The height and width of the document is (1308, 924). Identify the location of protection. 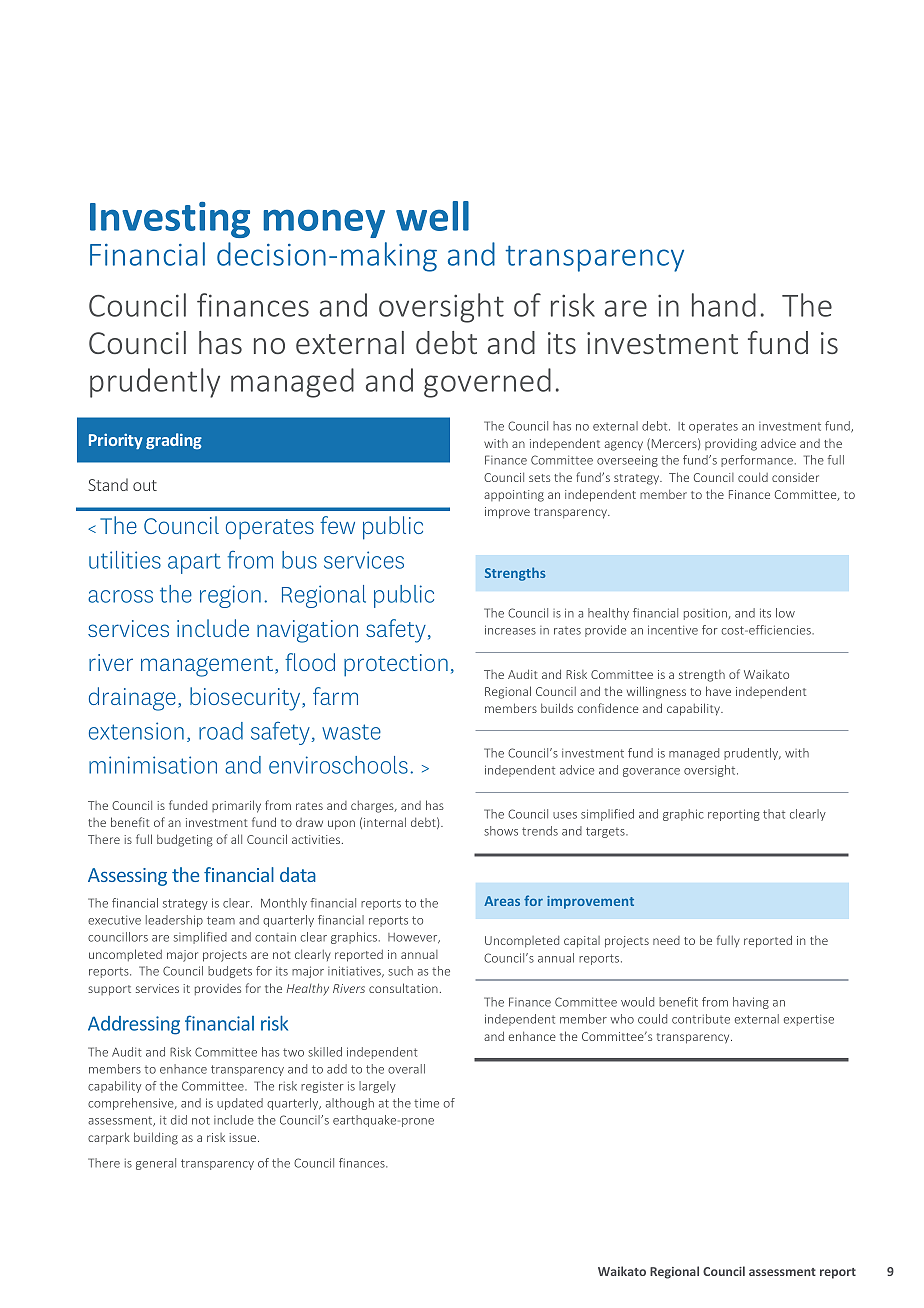
(396, 665).
